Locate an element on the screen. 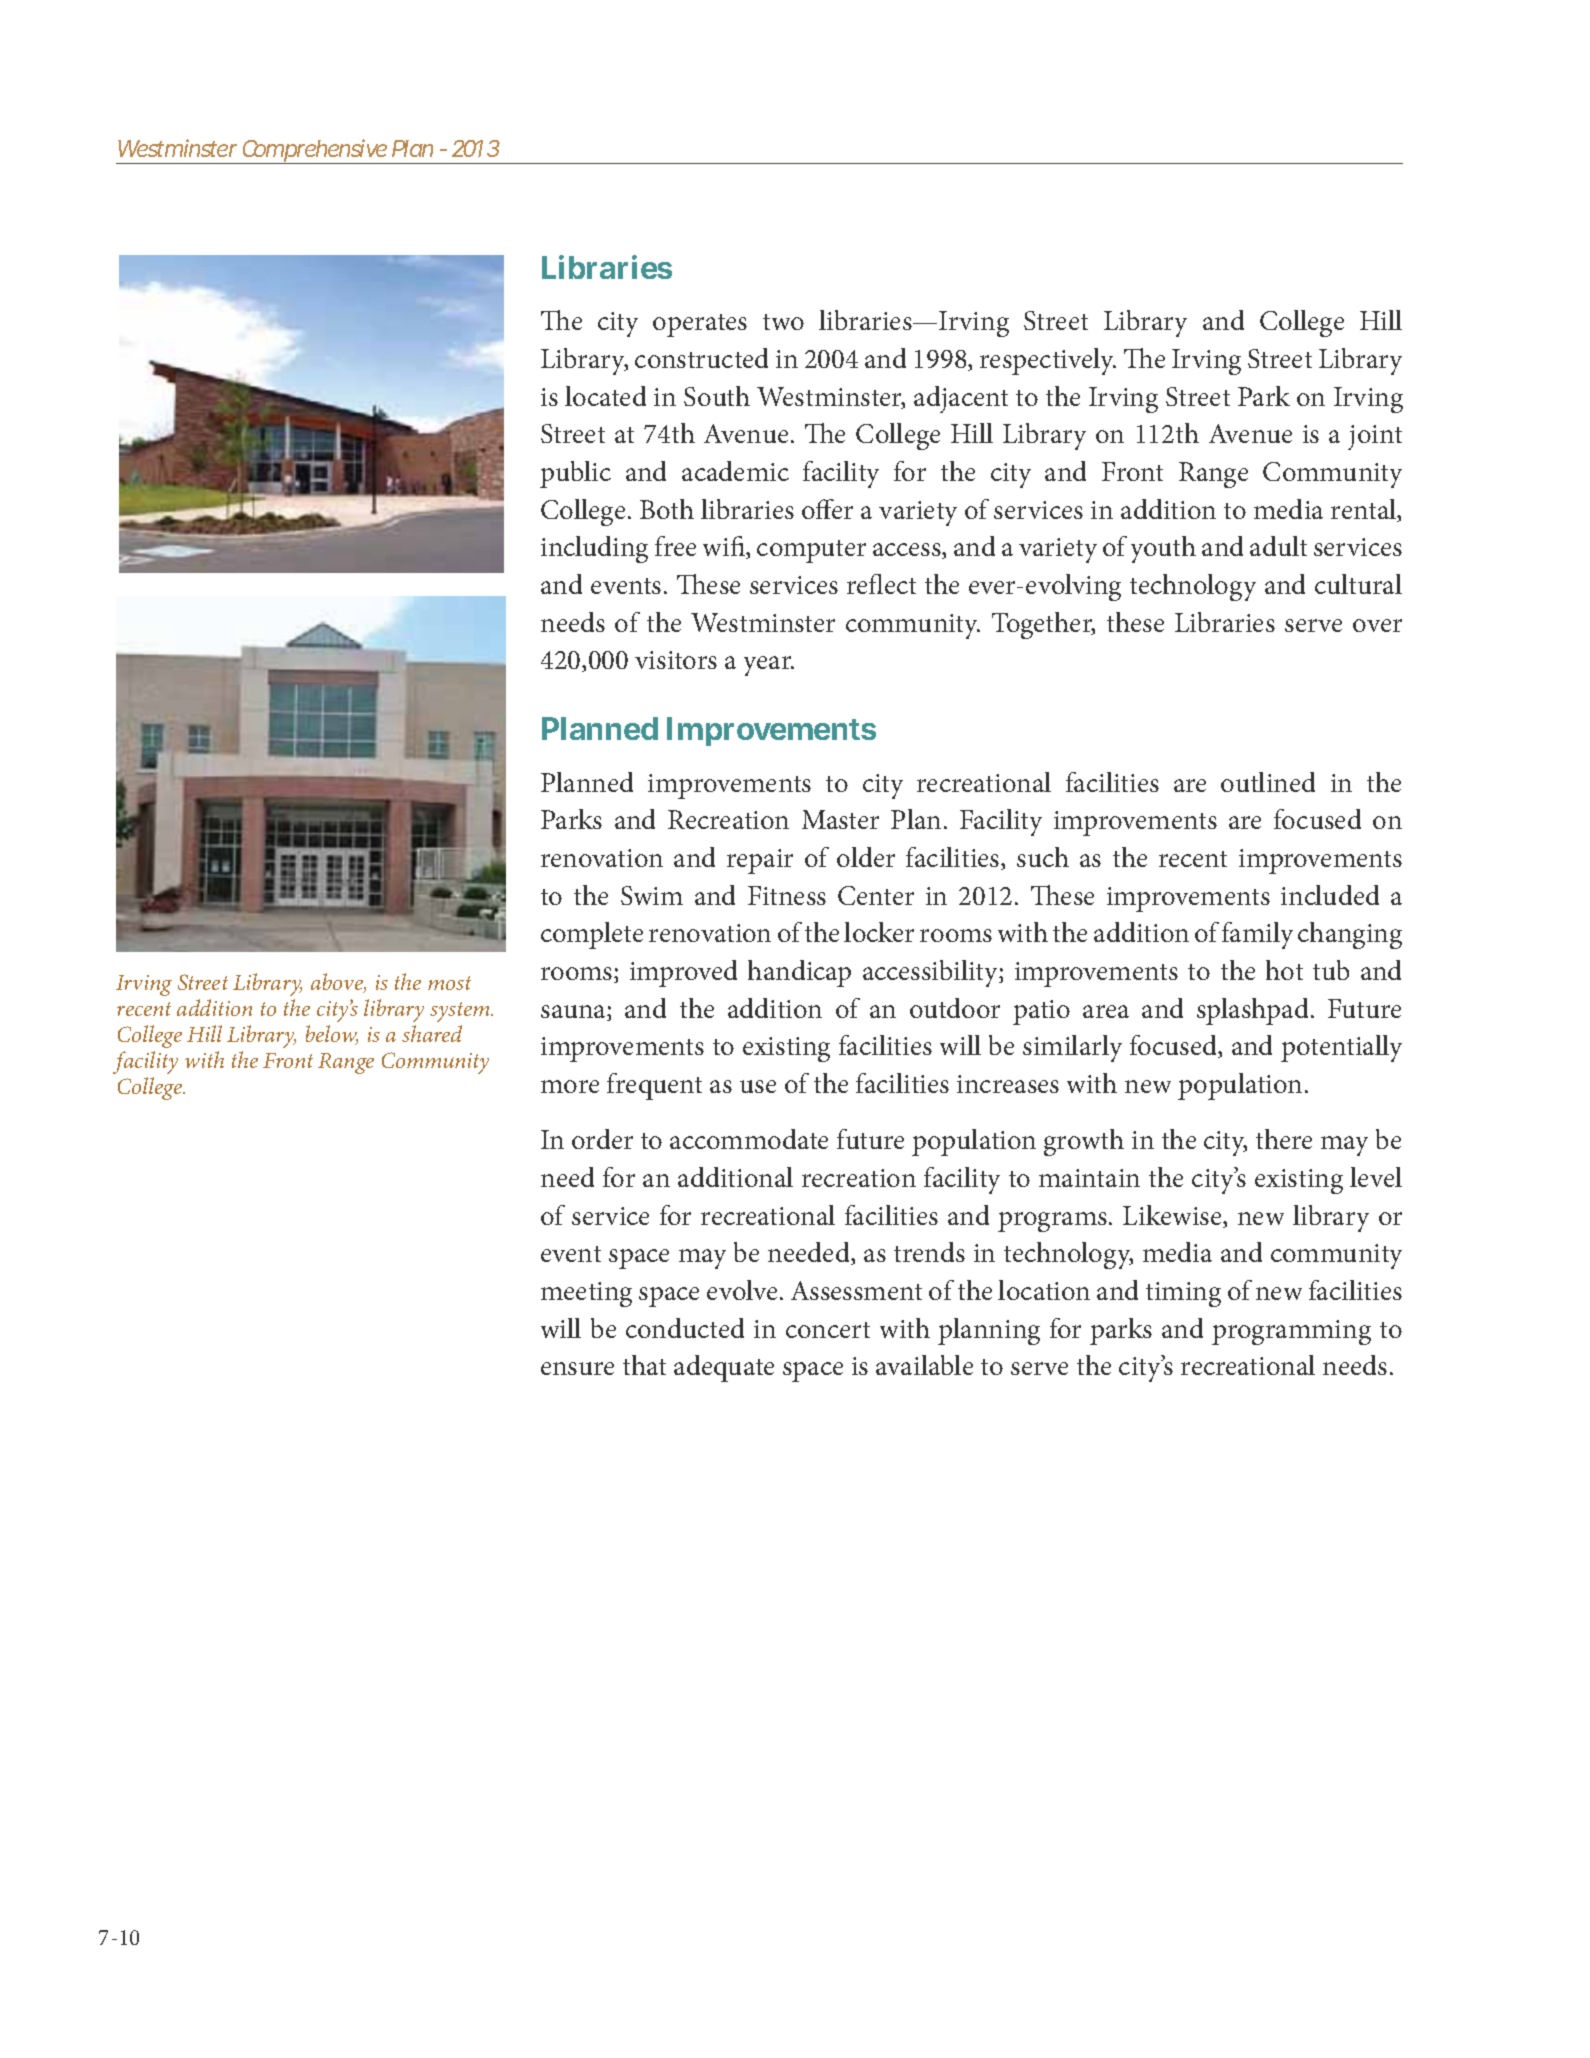  ensure is located at coordinates (577, 1368).
